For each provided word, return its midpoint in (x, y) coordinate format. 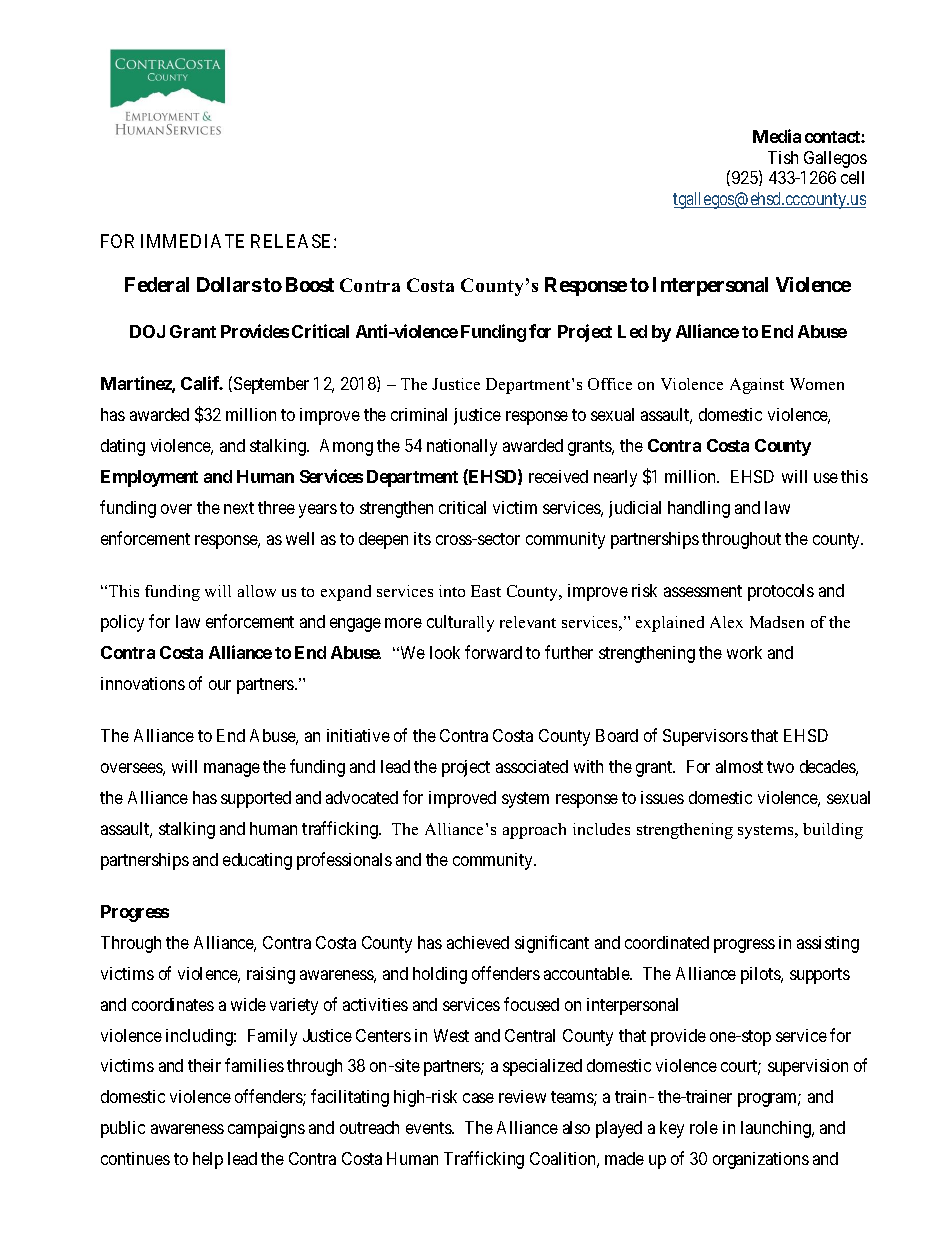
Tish (783, 157)
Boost (310, 284)
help (208, 1160)
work (744, 652)
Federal (157, 284)
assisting (828, 944)
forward (493, 652)
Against (757, 386)
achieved (478, 942)
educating (257, 861)
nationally (462, 447)
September (270, 385)
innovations (143, 683)
